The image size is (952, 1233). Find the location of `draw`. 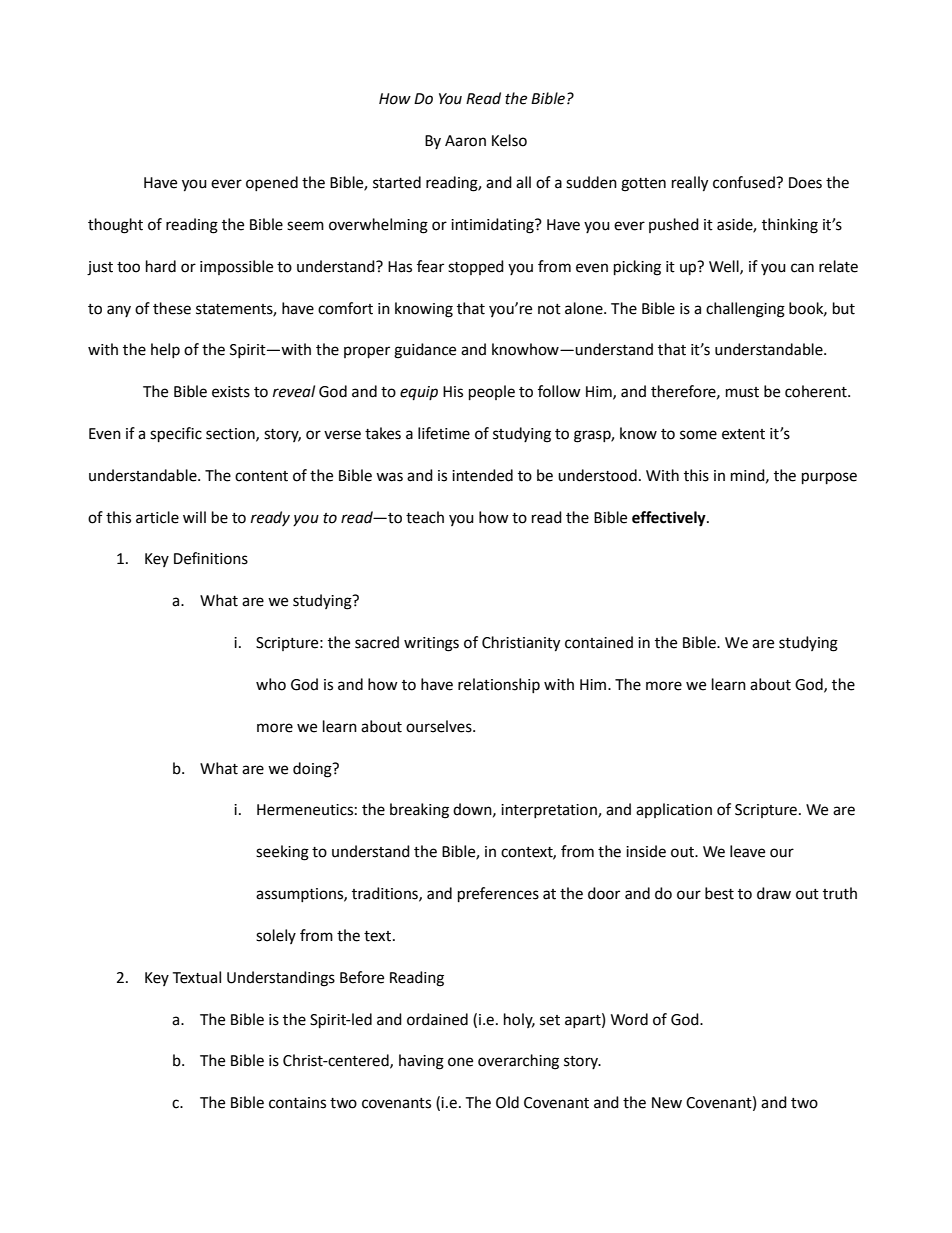

draw is located at coordinates (774, 893).
